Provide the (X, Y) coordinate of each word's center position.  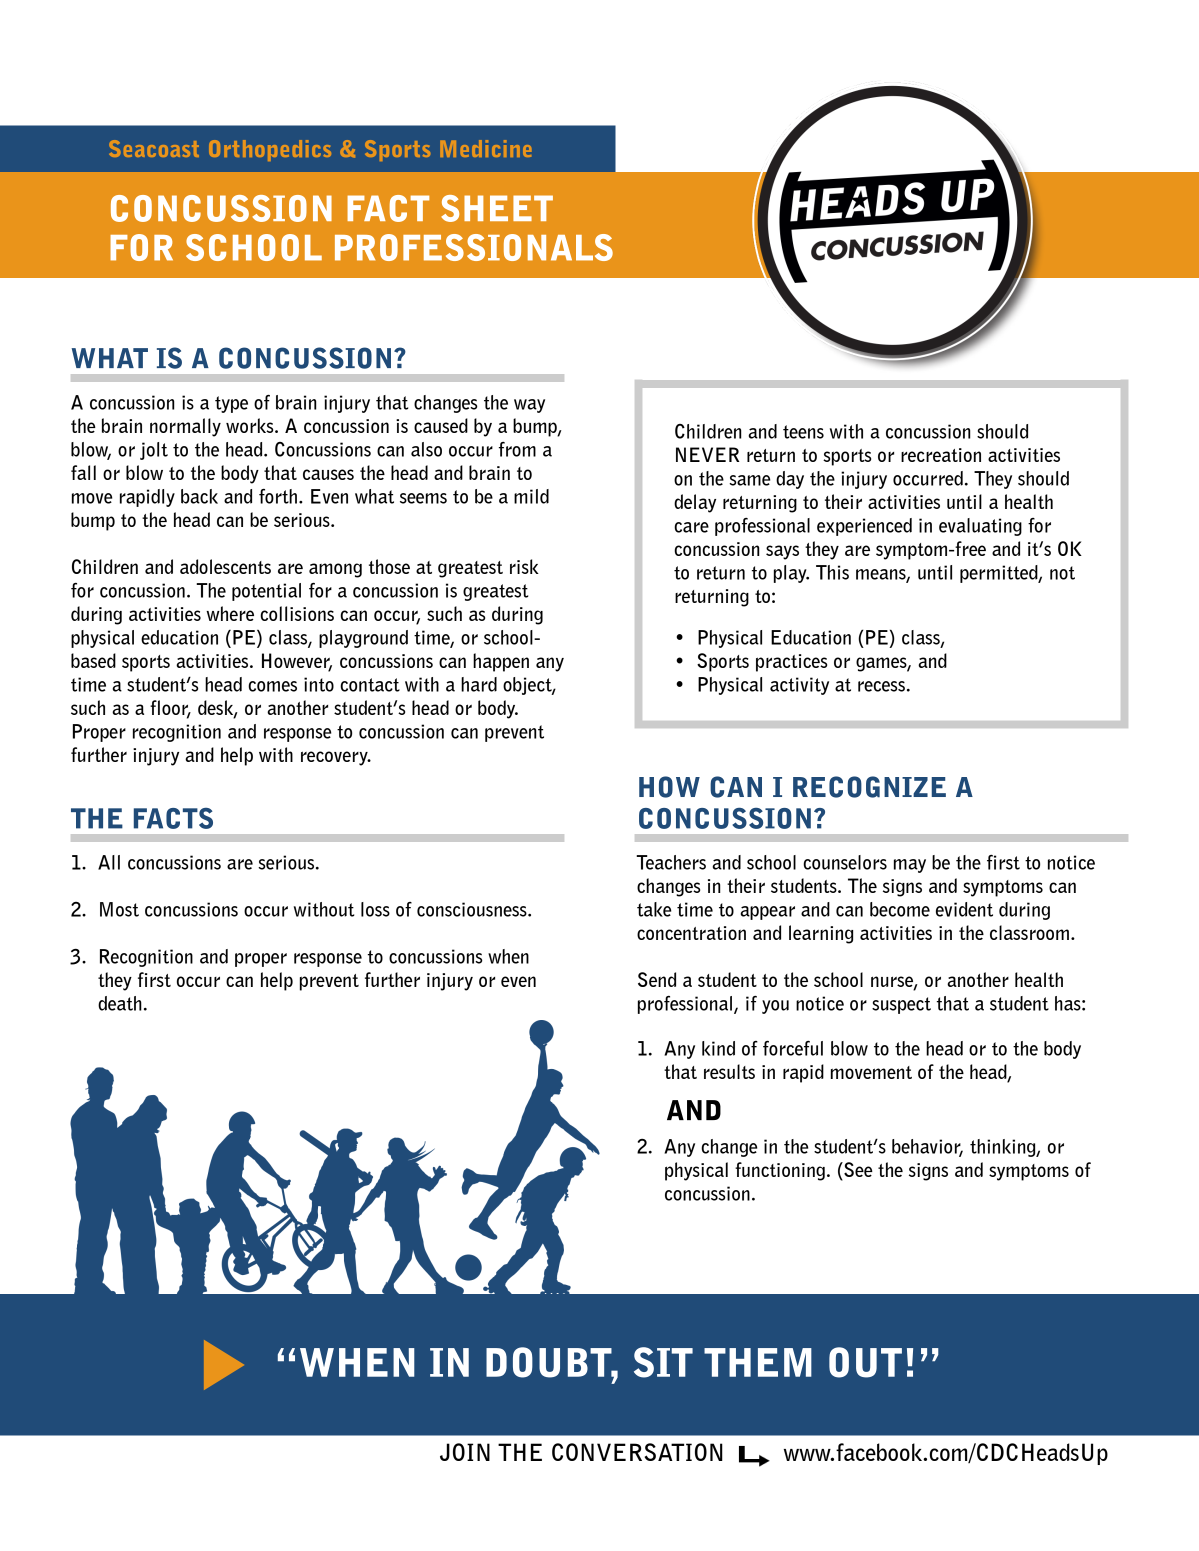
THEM (758, 1362)
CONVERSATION (637, 1452)
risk (524, 566)
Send (657, 979)
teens (803, 432)
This (832, 572)
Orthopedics (270, 150)
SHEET (497, 208)
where (230, 613)
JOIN (465, 1452)
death (120, 1003)
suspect (901, 1005)
